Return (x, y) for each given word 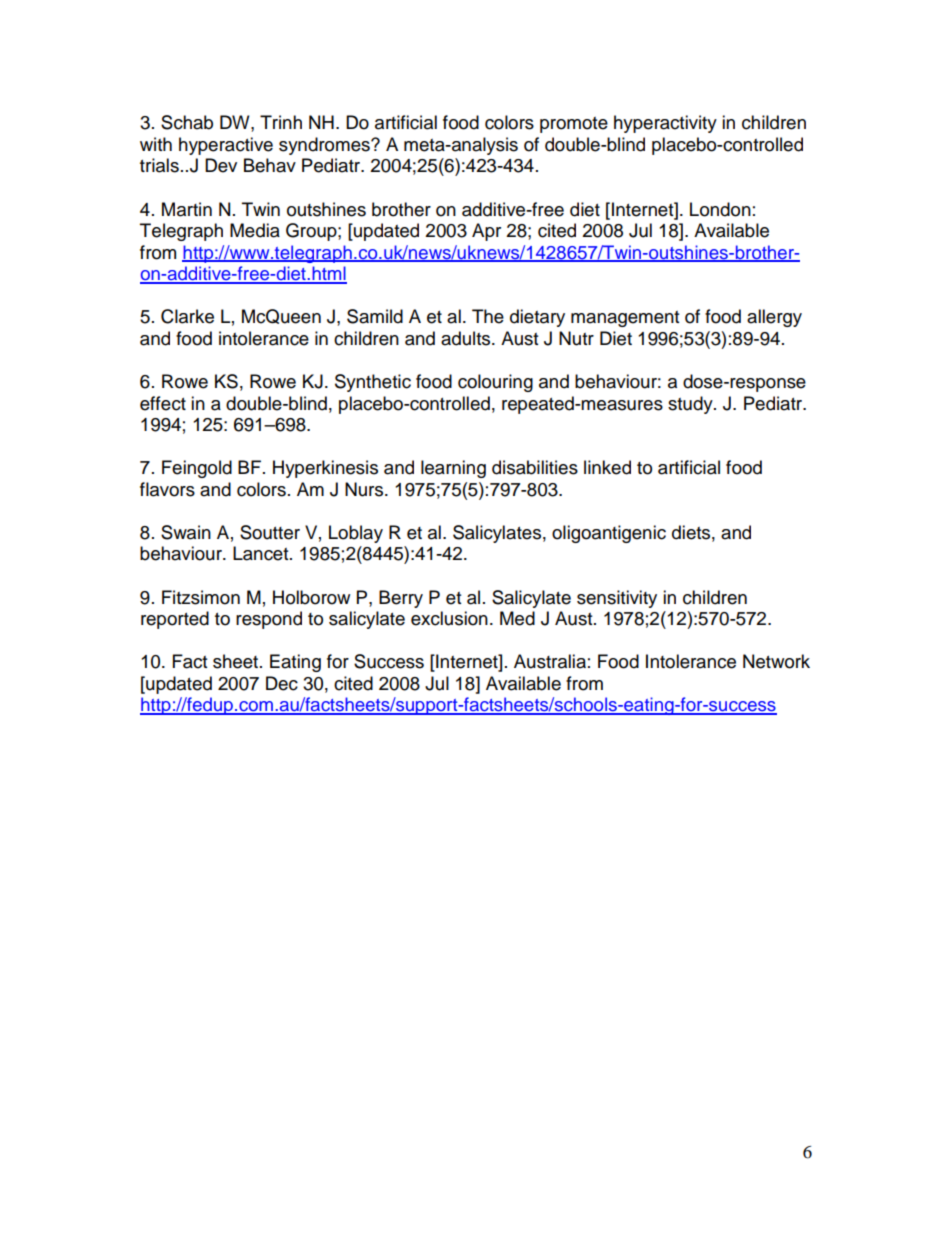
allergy (774, 318)
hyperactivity (665, 124)
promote (574, 125)
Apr (486, 232)
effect (163, 403)
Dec (282, 683)
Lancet (262, 553)
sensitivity (617, 599)
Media (255, 230)
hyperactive (226, 146)
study (691, 405)
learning (453, 469)
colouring (495, 383)
